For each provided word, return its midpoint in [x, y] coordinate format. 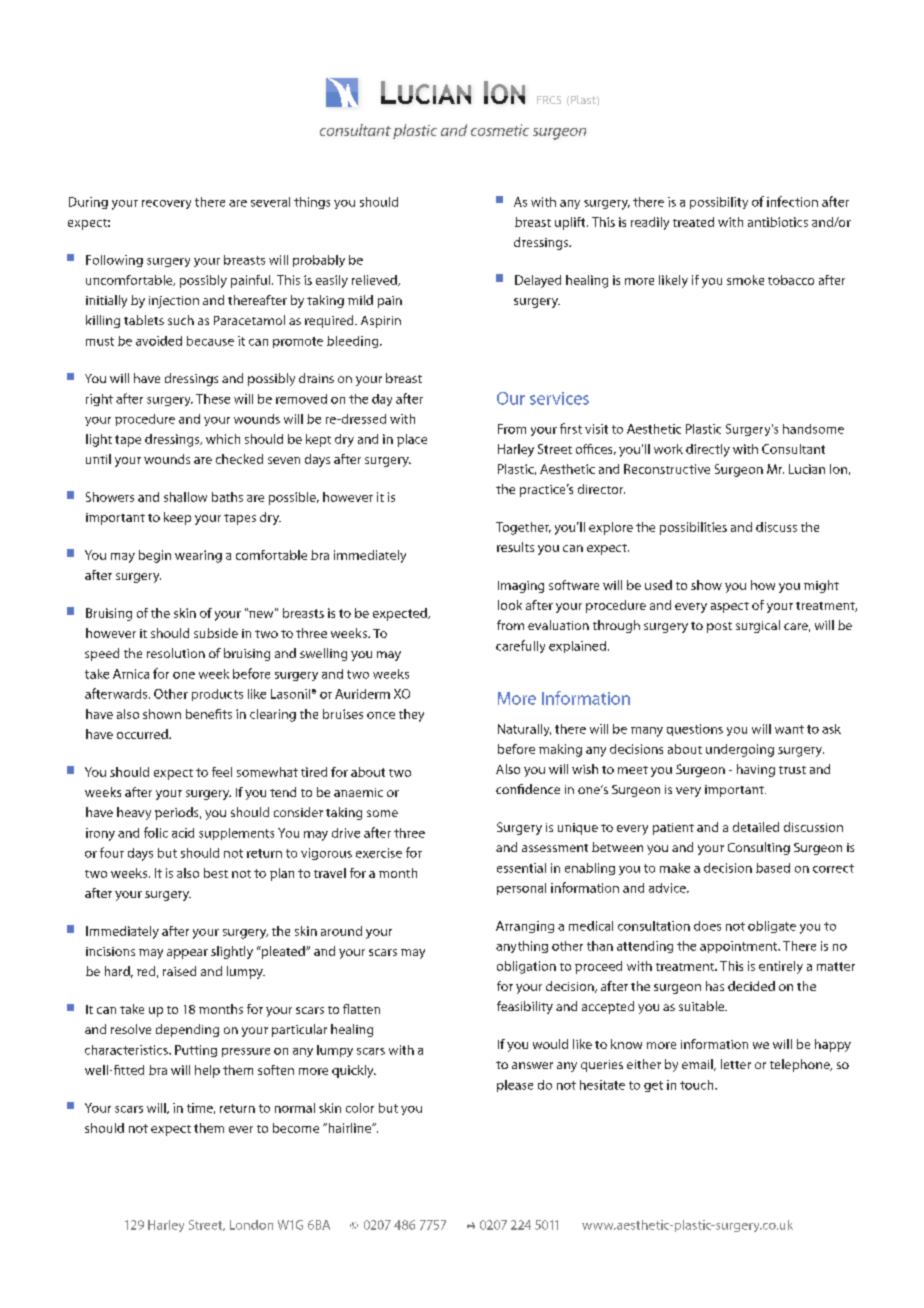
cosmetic [500, 130]
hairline [349, 1128]
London [251, 1225]
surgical [758, 626]
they [411, 715]
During [88, 203]
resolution [176, 653]
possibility [719, 203]
